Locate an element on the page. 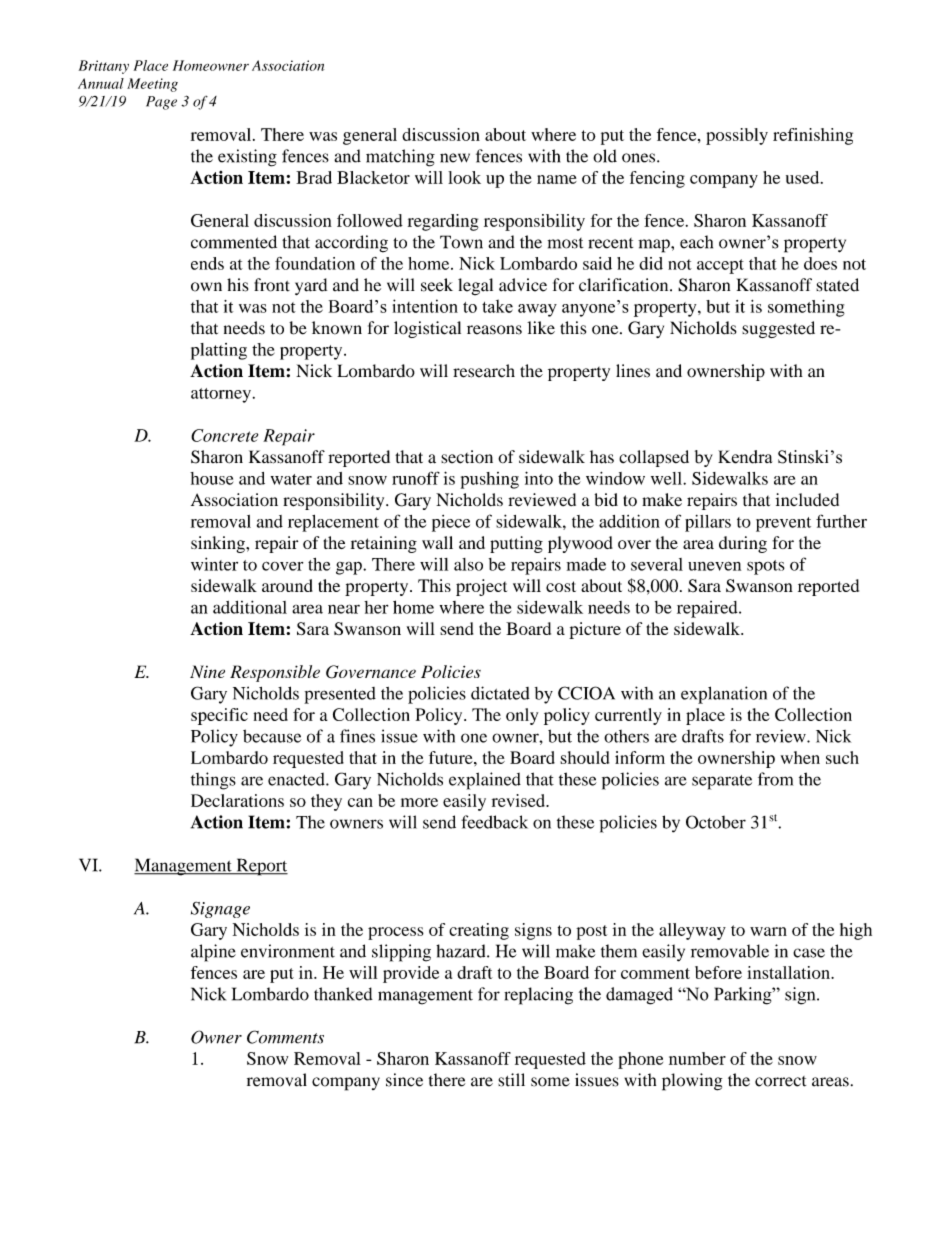 The height and width of the image is (1233, 952). still is located at coordinates (511, 1080).
